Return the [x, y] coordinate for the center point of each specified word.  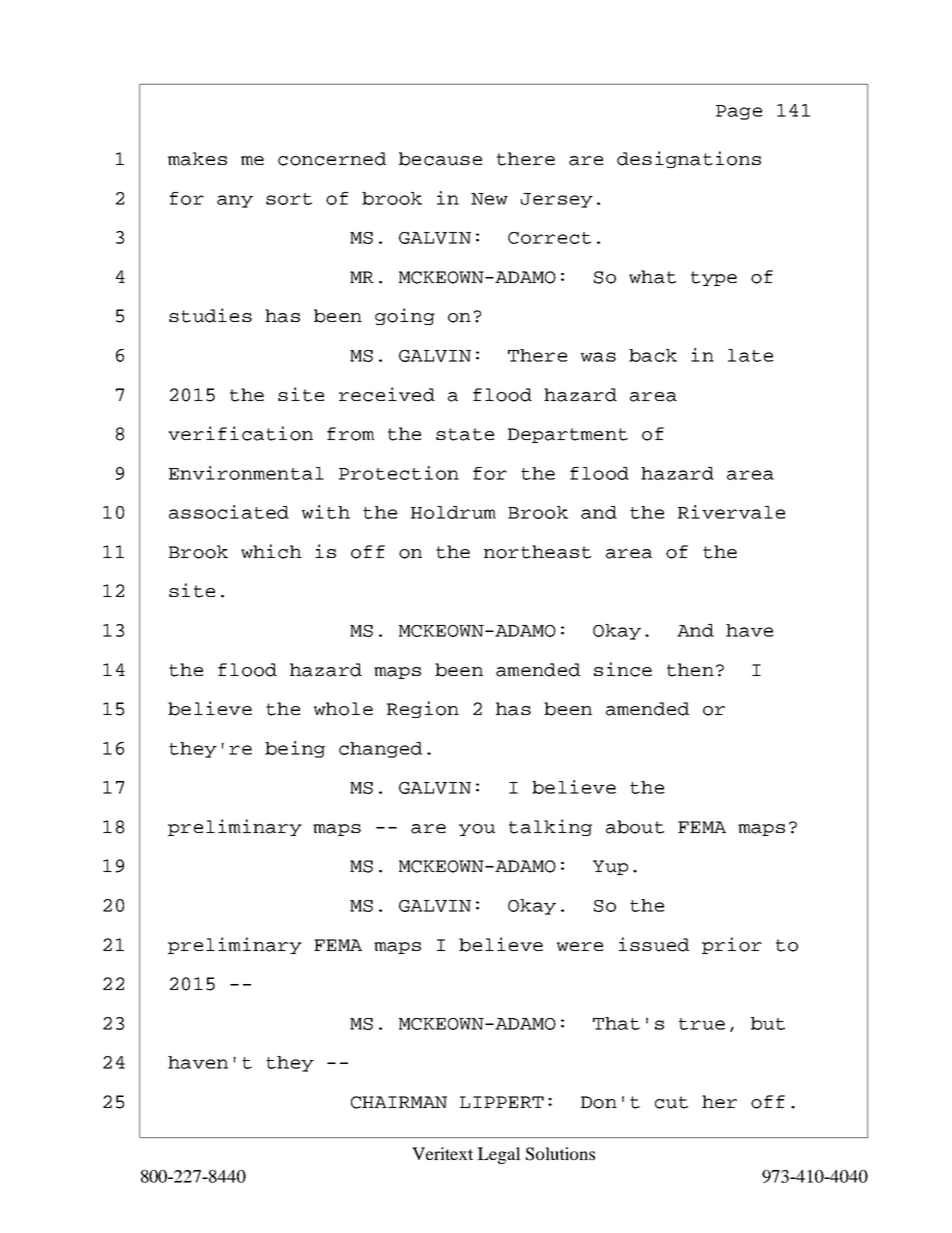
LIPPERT [502, 1102]
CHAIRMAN [399, 1102]
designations [689, 159]
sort [289, 199]
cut [671, 1102]
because [441, 159]
